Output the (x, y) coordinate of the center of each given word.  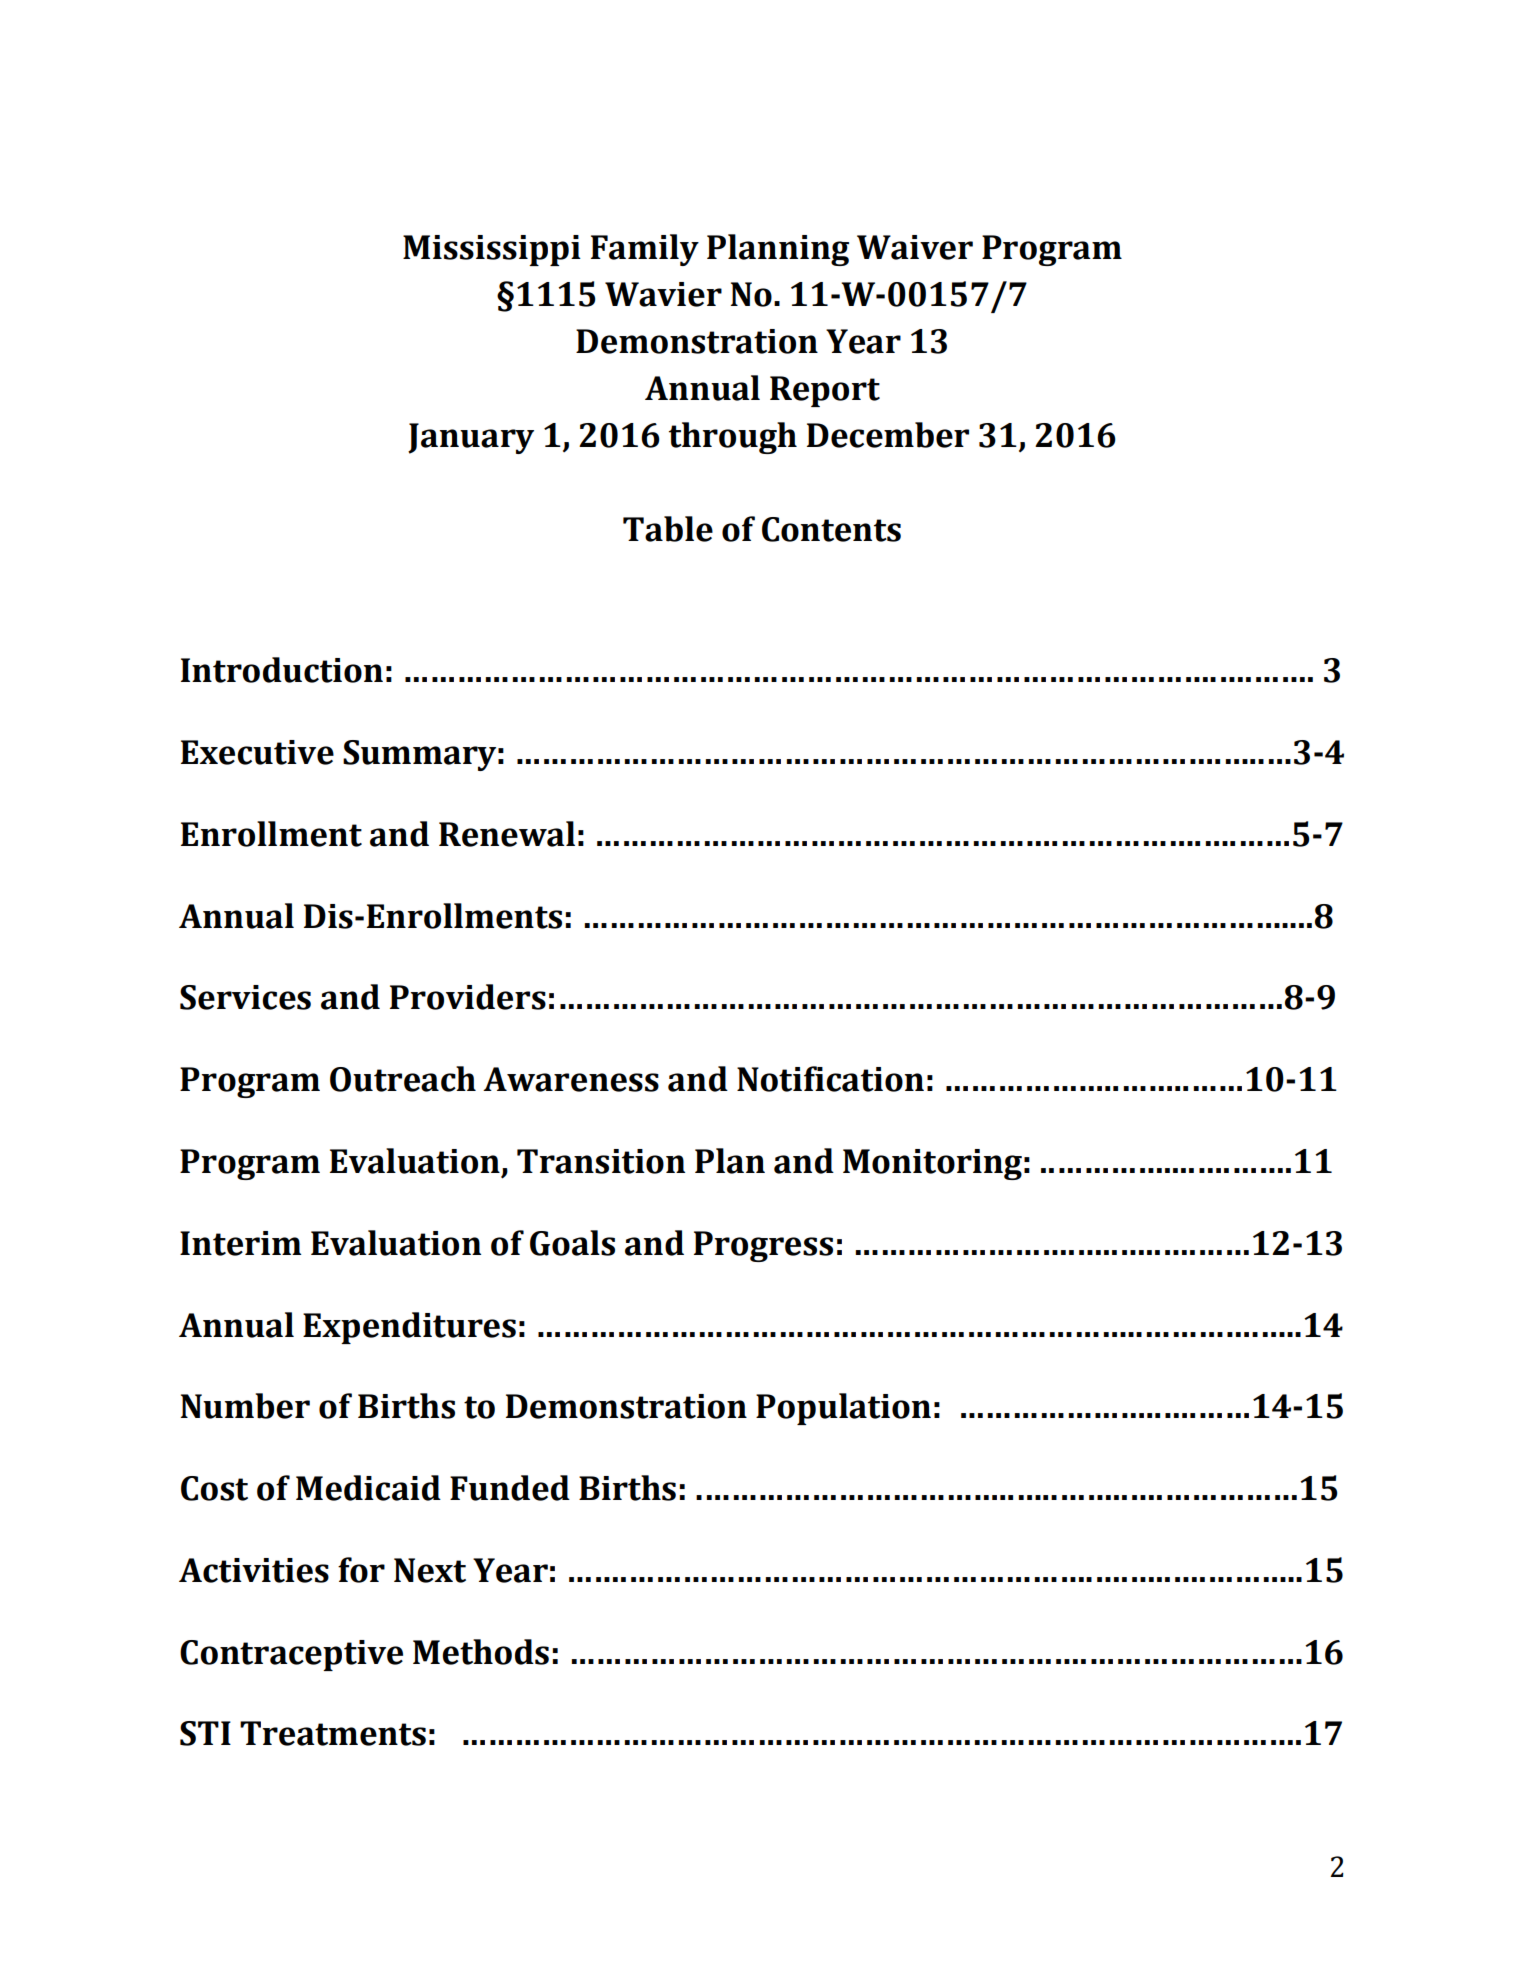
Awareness (571, 1079)
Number (245, 1406)
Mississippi (492, 250)
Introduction (282, 670)
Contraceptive (291, 1655)
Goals (572, 1243)
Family (645, 250)
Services (245, 997)
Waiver (915, 247)
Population (843, 1409)
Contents (831, 529)
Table (668, 529)
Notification (830, 1079)
